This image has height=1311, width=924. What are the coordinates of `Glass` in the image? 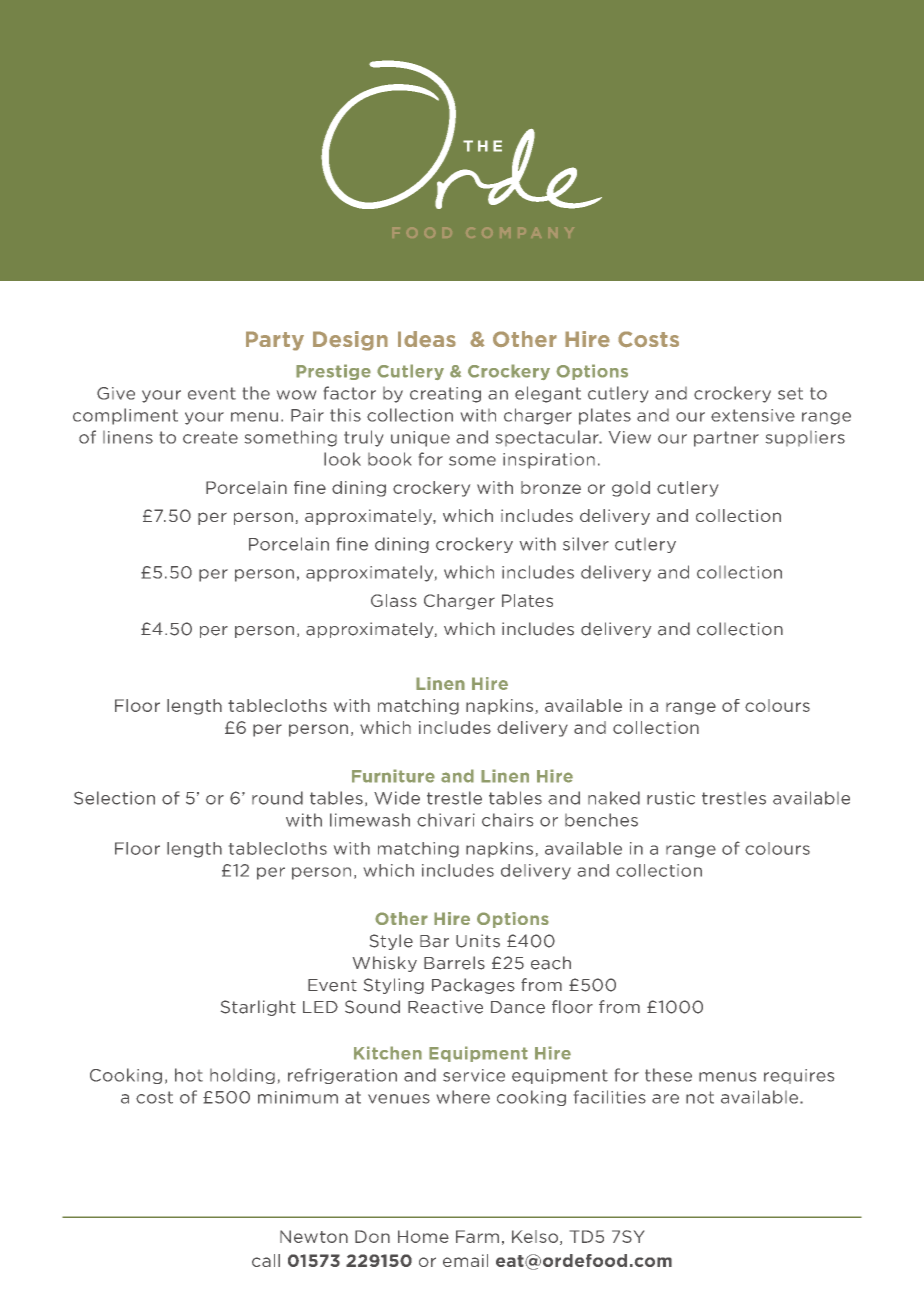 It's located at (394, 600).
